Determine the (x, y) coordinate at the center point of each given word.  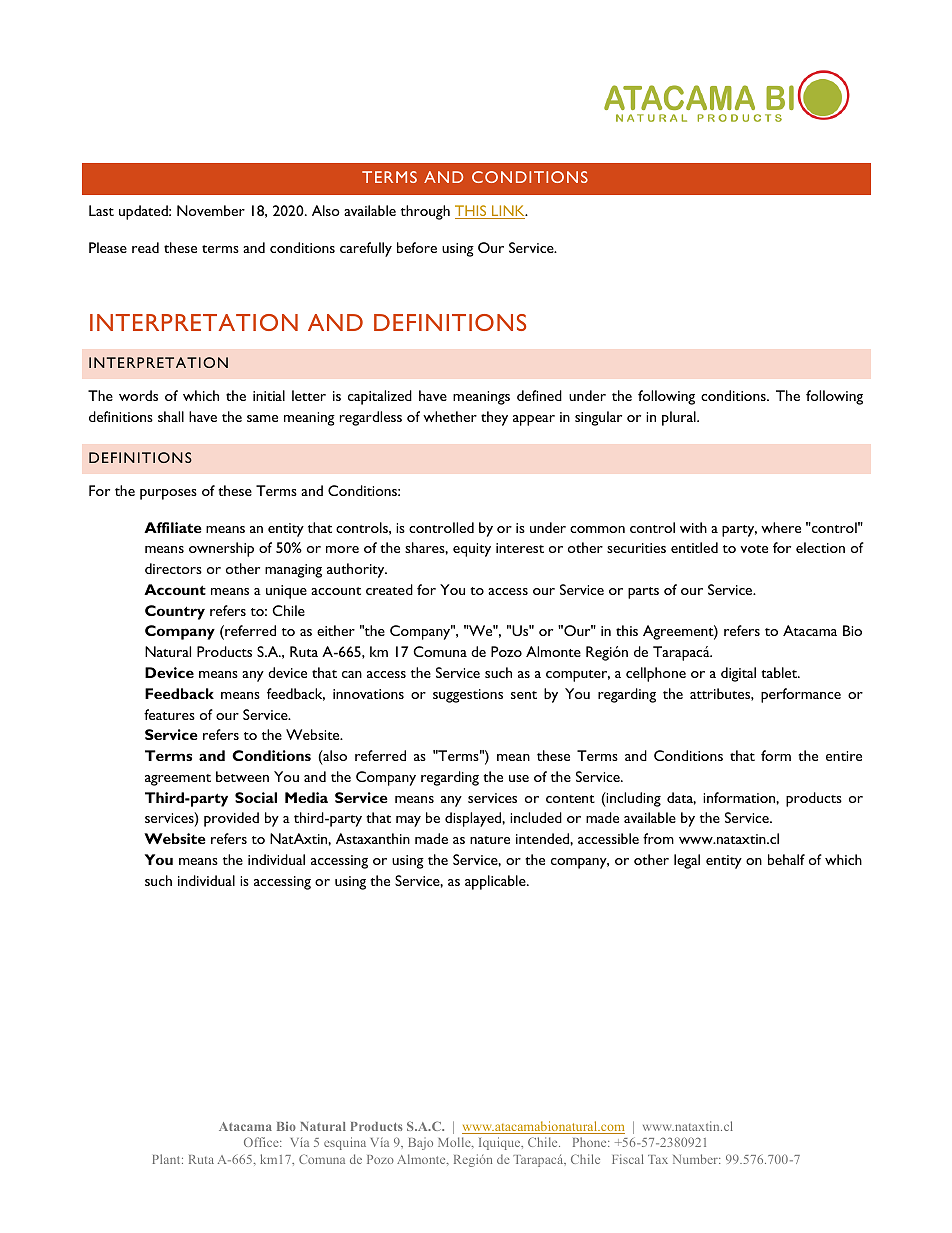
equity (472, 550)
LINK (508, 212)
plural (680, 418)
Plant (167, 1159)
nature (490, 840)
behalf (786, 859)
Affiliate (173, 527)
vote (754, 549)
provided (231, 819)
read (145, 247)
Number (696, 1159)
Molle (455, 1143)
